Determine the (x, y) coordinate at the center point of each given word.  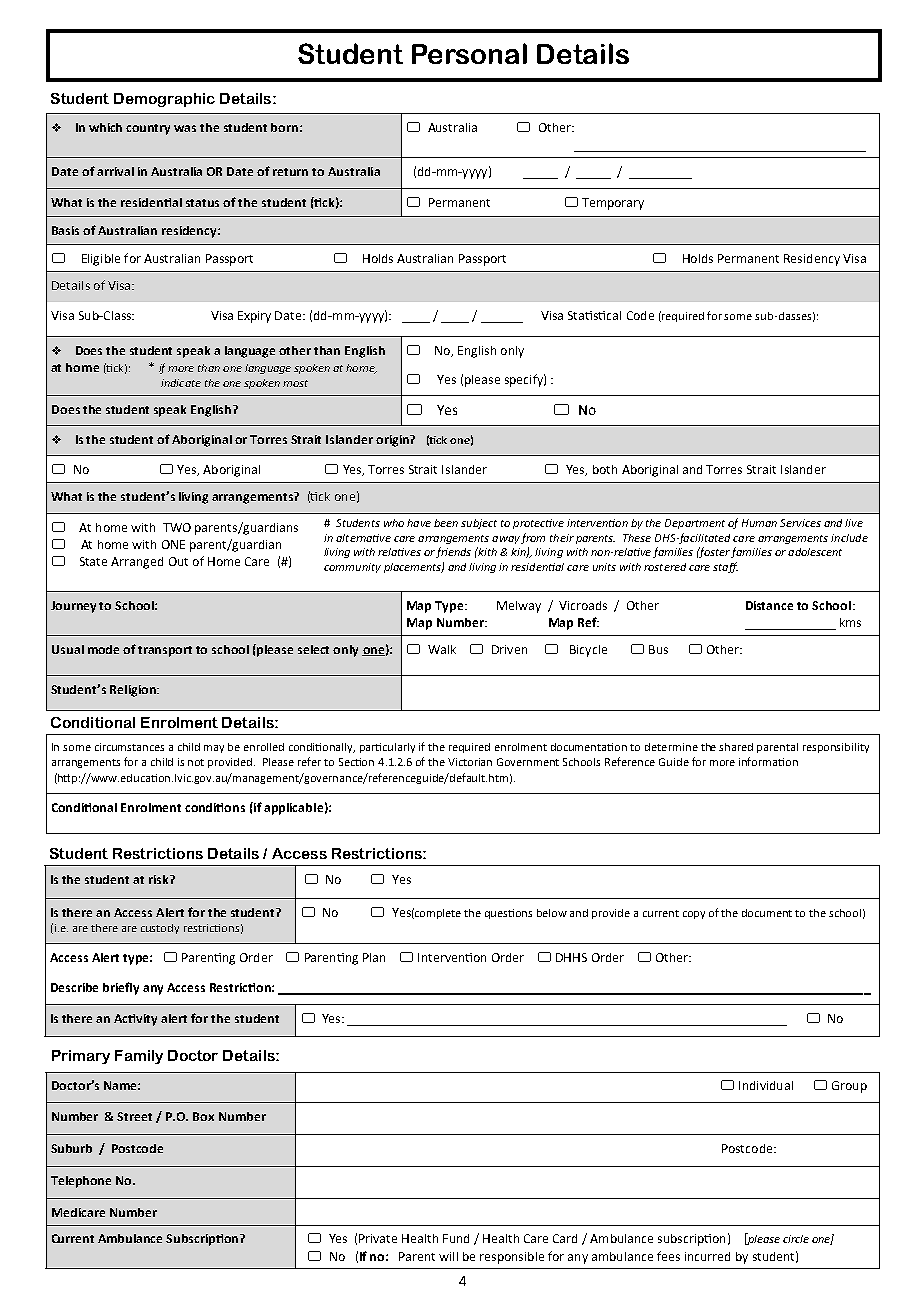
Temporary (613, 204)
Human (759, 523)
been (446, 523)
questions (508, 914)
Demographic (164, 100)
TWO (177, 527)
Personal (469, 53)
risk (160, 879)
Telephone (81, 1182)
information (768, 761)
